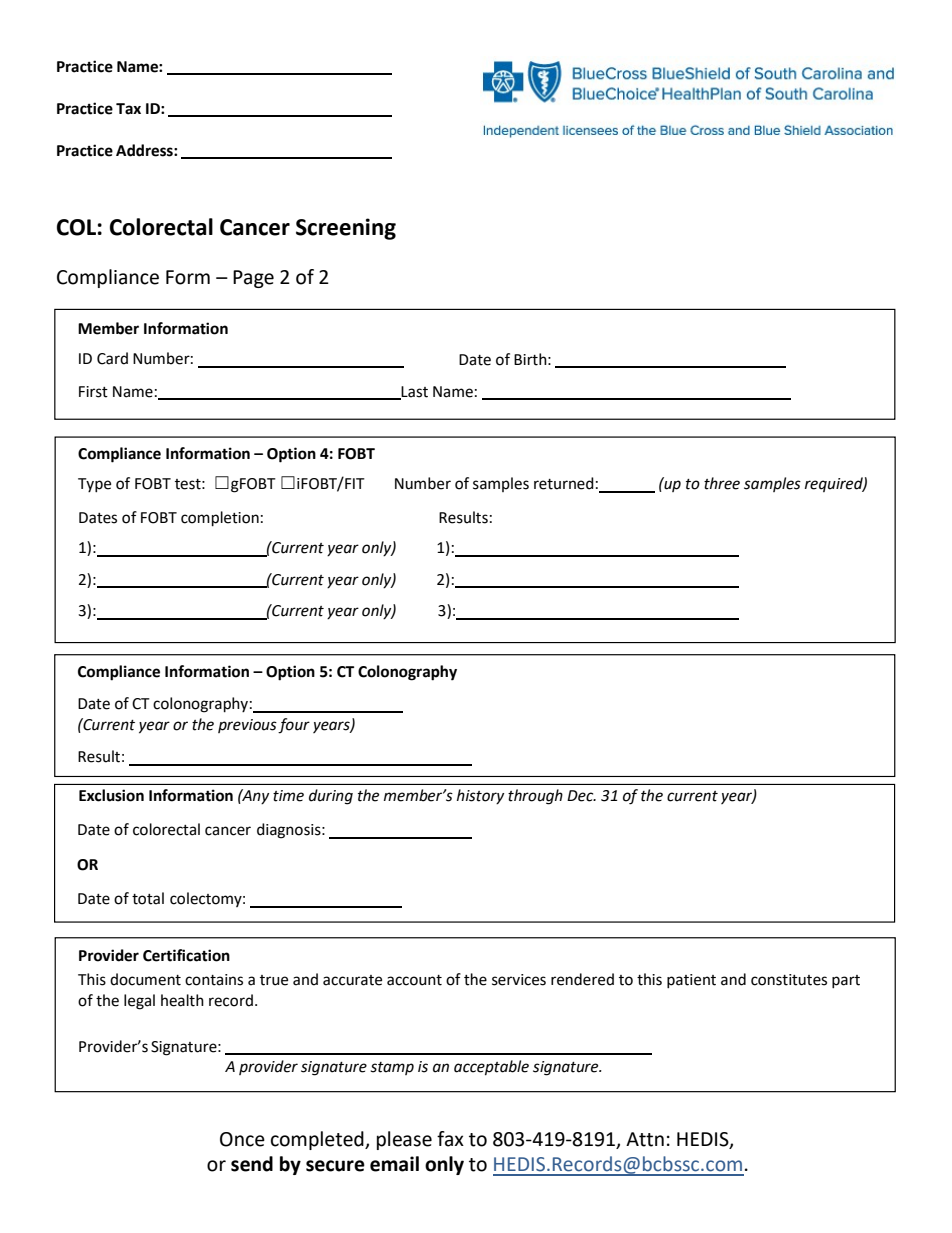 This screenshot has width=952, height=1233. Describe the element at coordinates (294, 726) in the screenshot. I see `four` at that location.
